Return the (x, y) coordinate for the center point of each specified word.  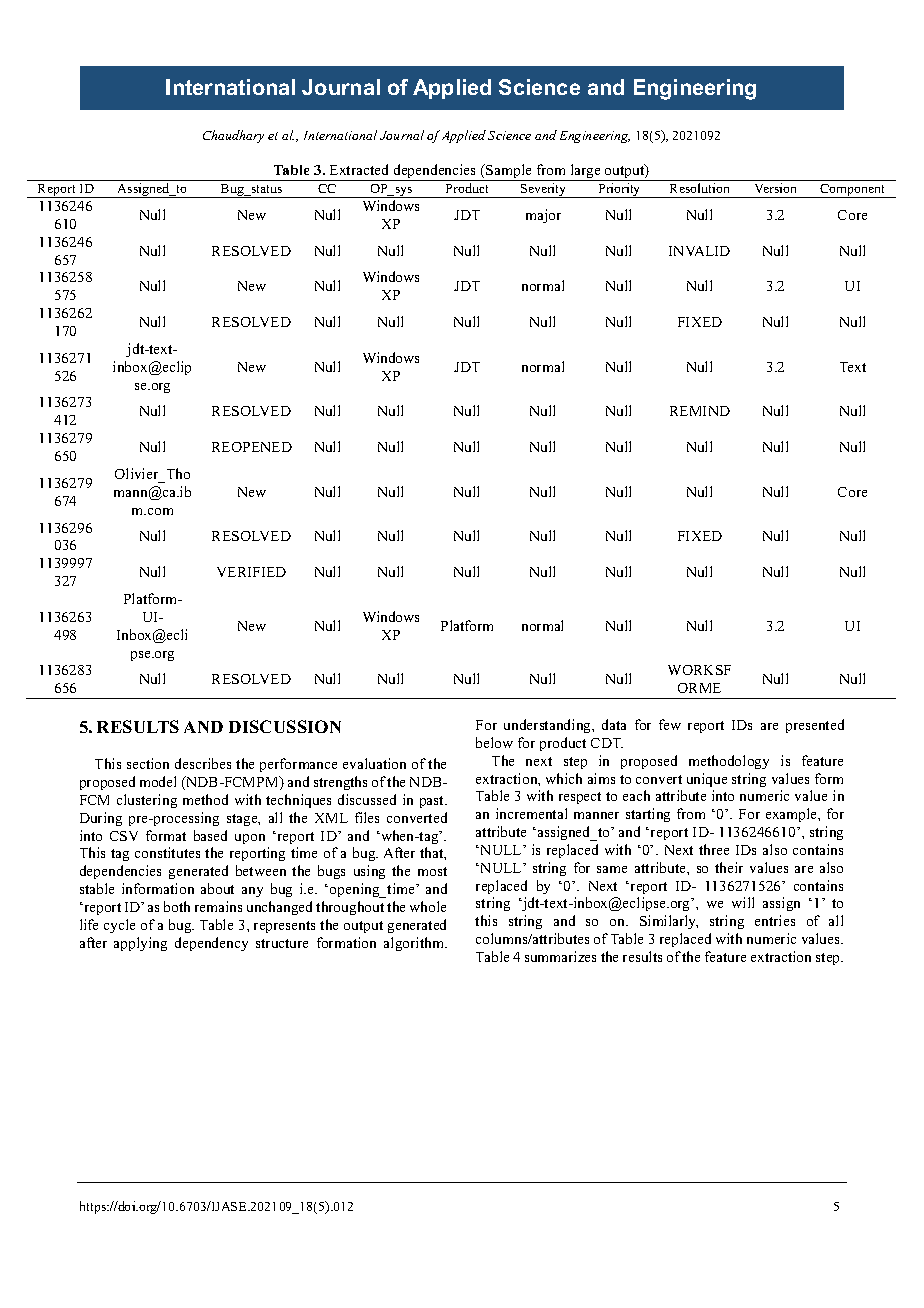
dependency (211, 944)
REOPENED (252, 447)
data (614, 724)
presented (815, 726)
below (494, 742)
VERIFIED (251, 572)
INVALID (699, 251)
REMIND (700, 411)
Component (853, 191)
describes (203, 763)
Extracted (359, 169)
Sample (509, 172)
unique (707, 780)
